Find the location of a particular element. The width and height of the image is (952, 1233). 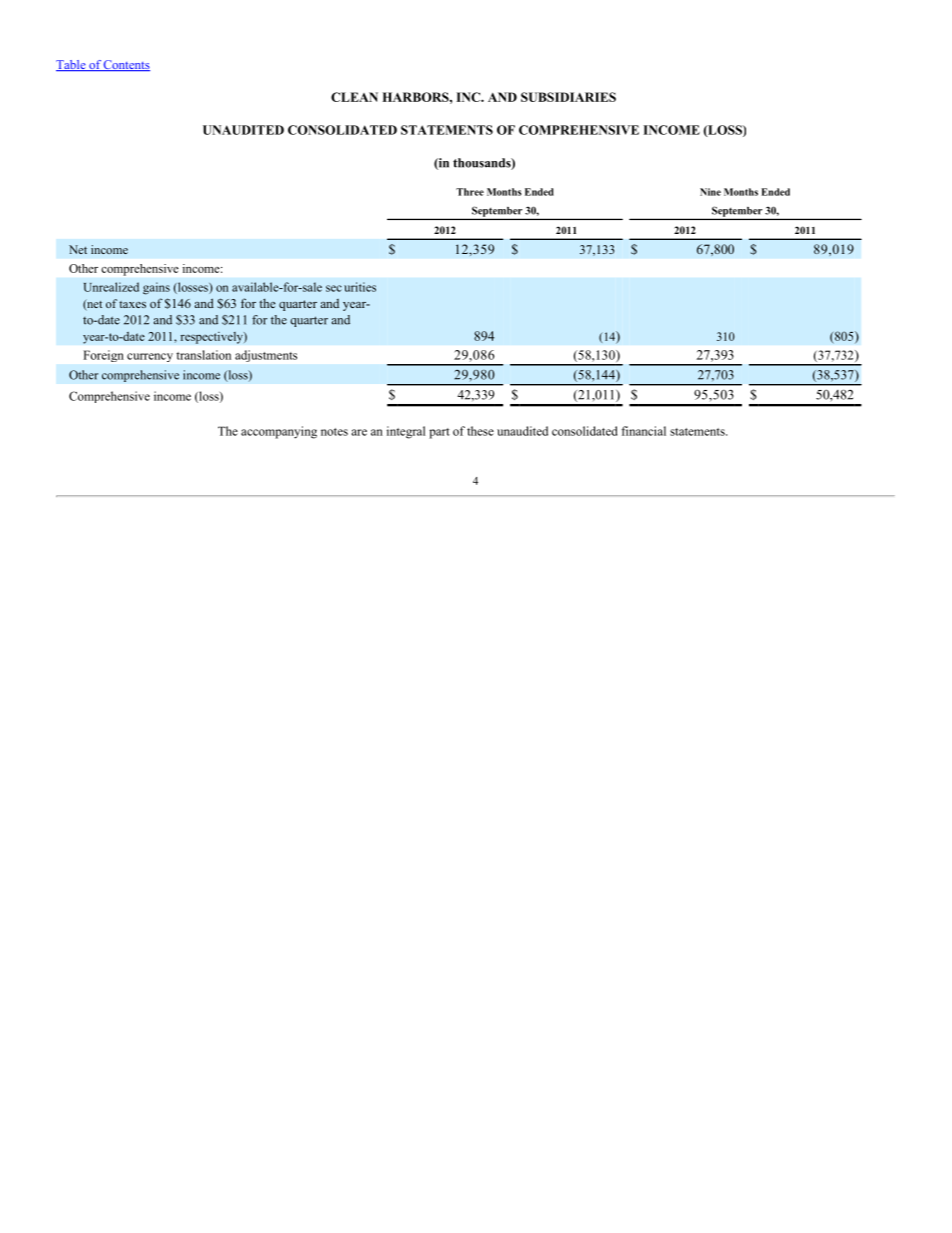

Three is located at coordinates (470, 192).
